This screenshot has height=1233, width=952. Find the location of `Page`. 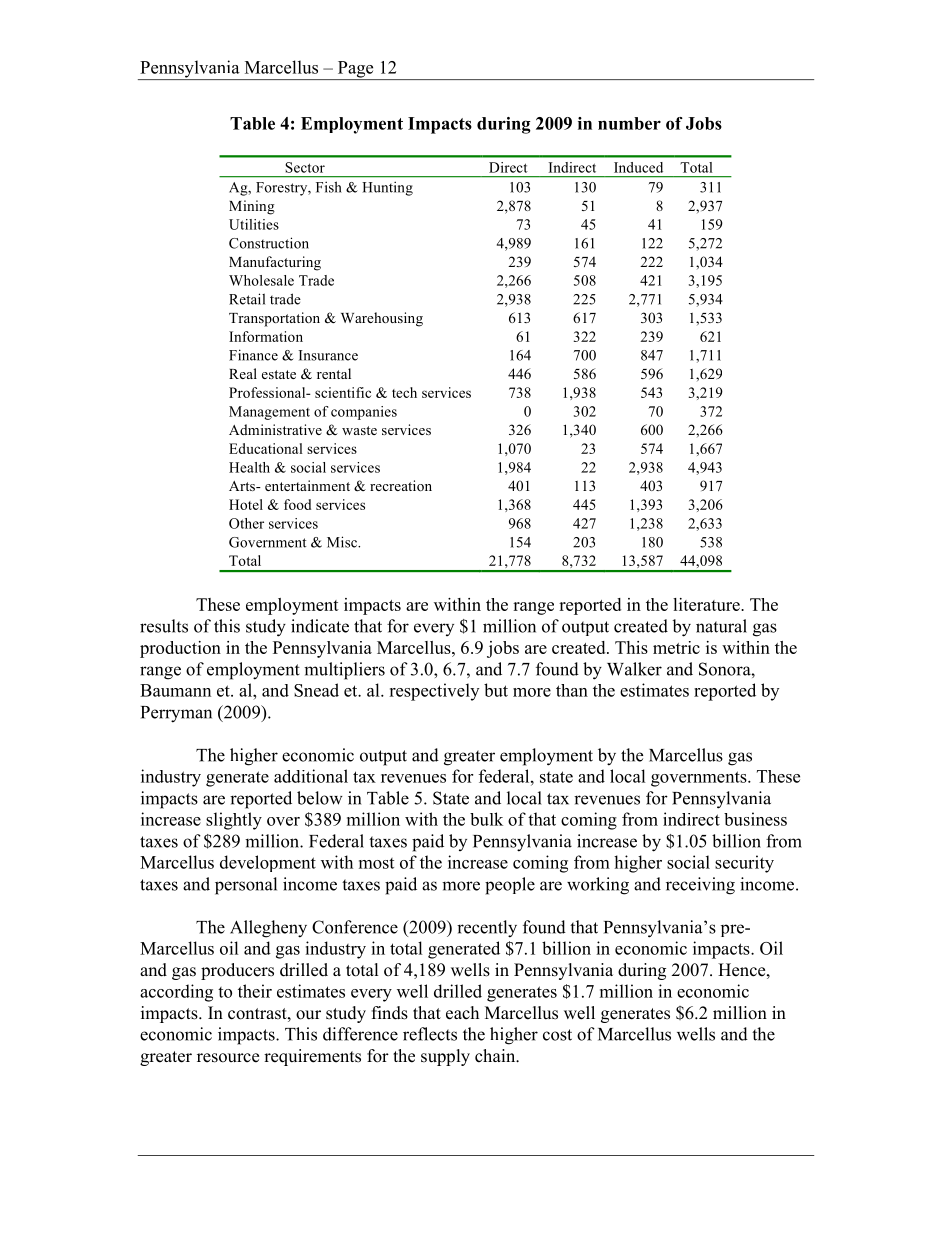

Page is located at coordinates (355, 70).
